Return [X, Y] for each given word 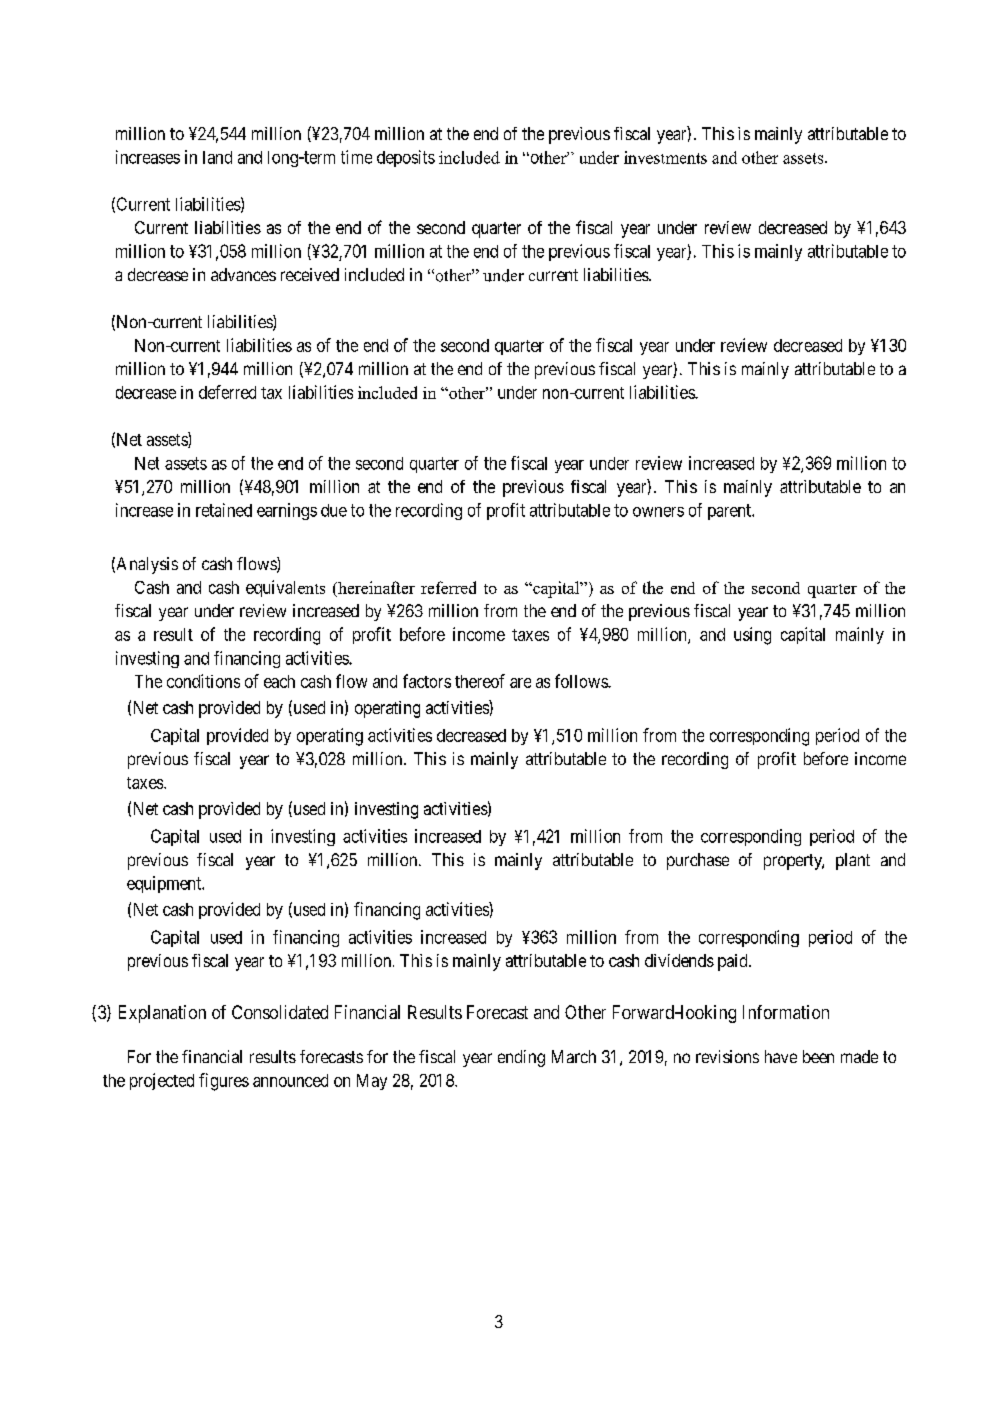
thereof [480, 681]
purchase [698, 861]
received [310, 274]
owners [658, 512]
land [217, 157]
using [752, 636]
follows [582, 681]
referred [448, 587]
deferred [227, 392]
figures [224, 1082]
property [794, 862]
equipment [165, 884]
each [279, 681]
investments [665, 157]
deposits [406, 158]
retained [224, 510]
